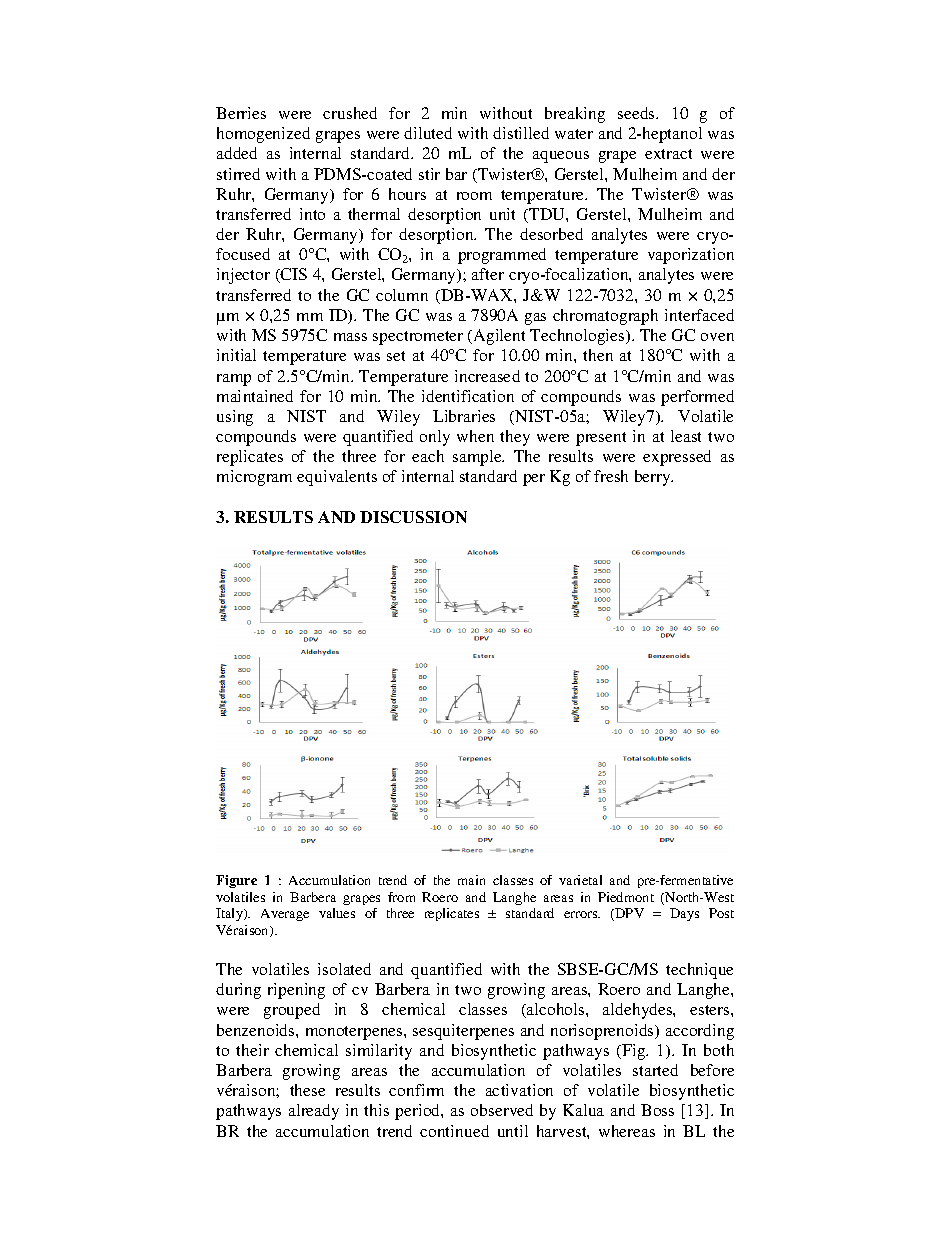  I want to click on homogenized, so click(263, 135).
